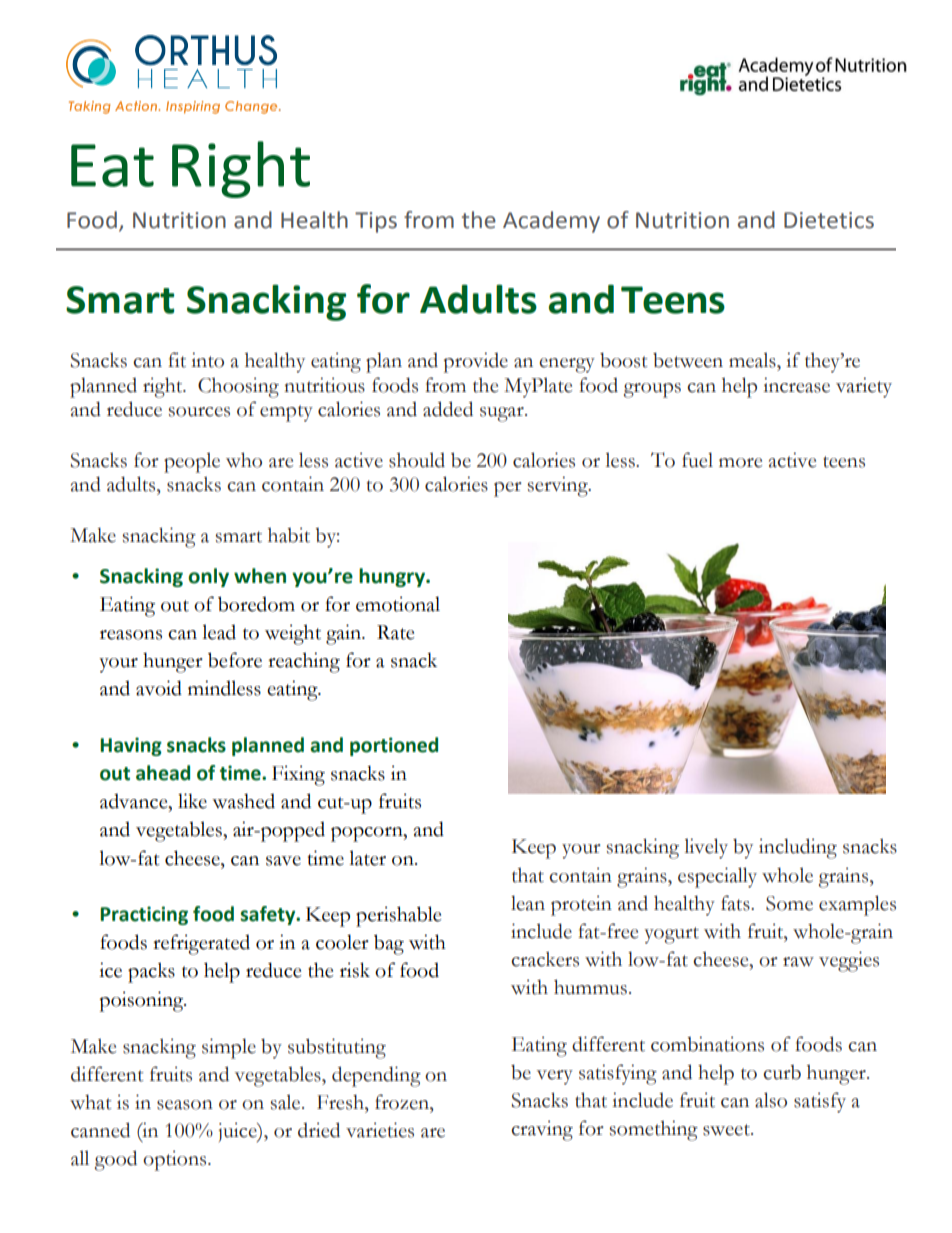 This screenshot has width=952, height=1233. What do you see at coordinates (798, 848) in the screenshot?
I see `including` at bounding box center [798, 848].
